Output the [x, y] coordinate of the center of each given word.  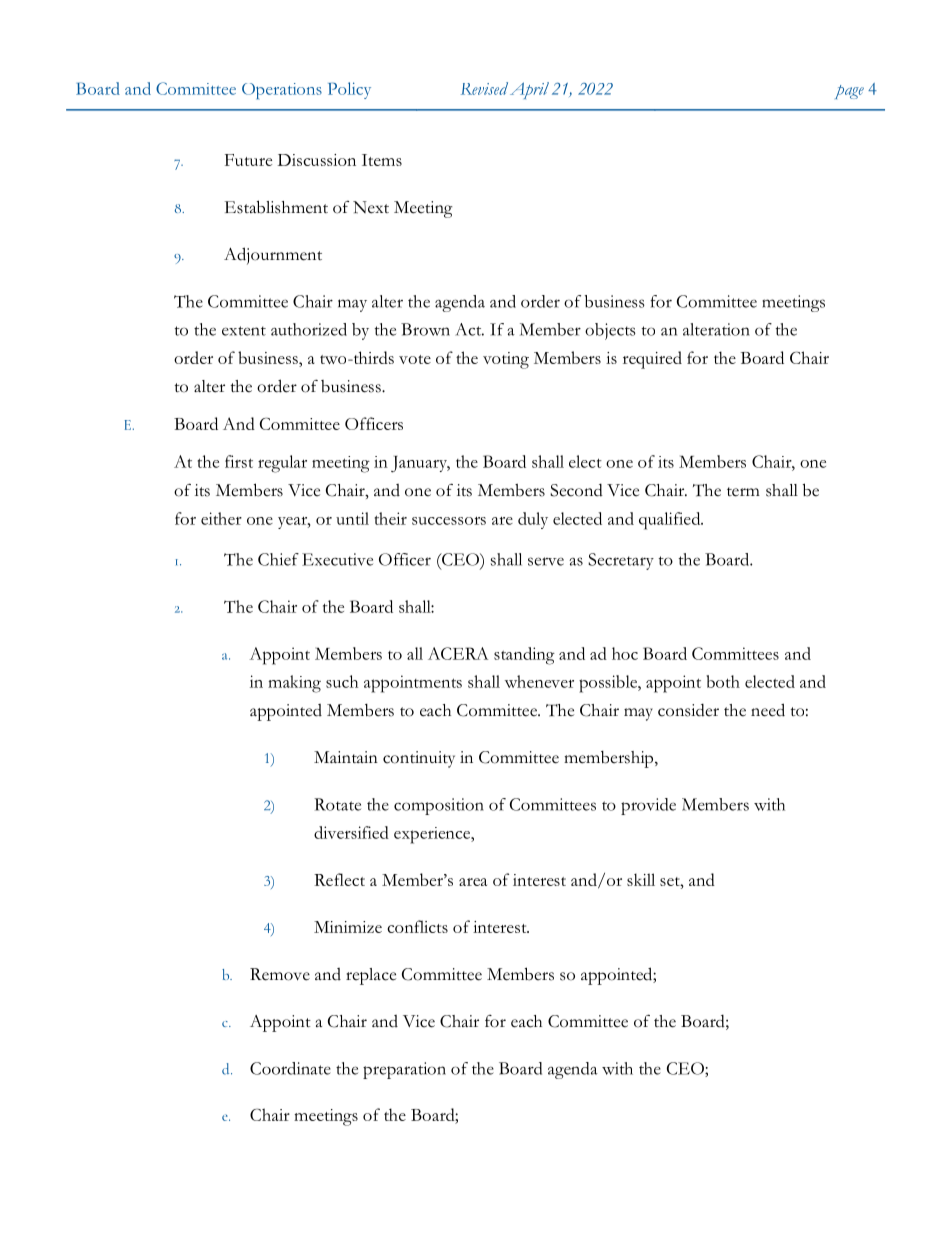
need [768, 710]
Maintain [346, 757]
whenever [539, 681]
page [849, 92]
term [743, 492]
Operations [282, 91]
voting [506, 360]
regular [282, 464]
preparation [404, 1070]
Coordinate [290, 1068]
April [529, 90]
